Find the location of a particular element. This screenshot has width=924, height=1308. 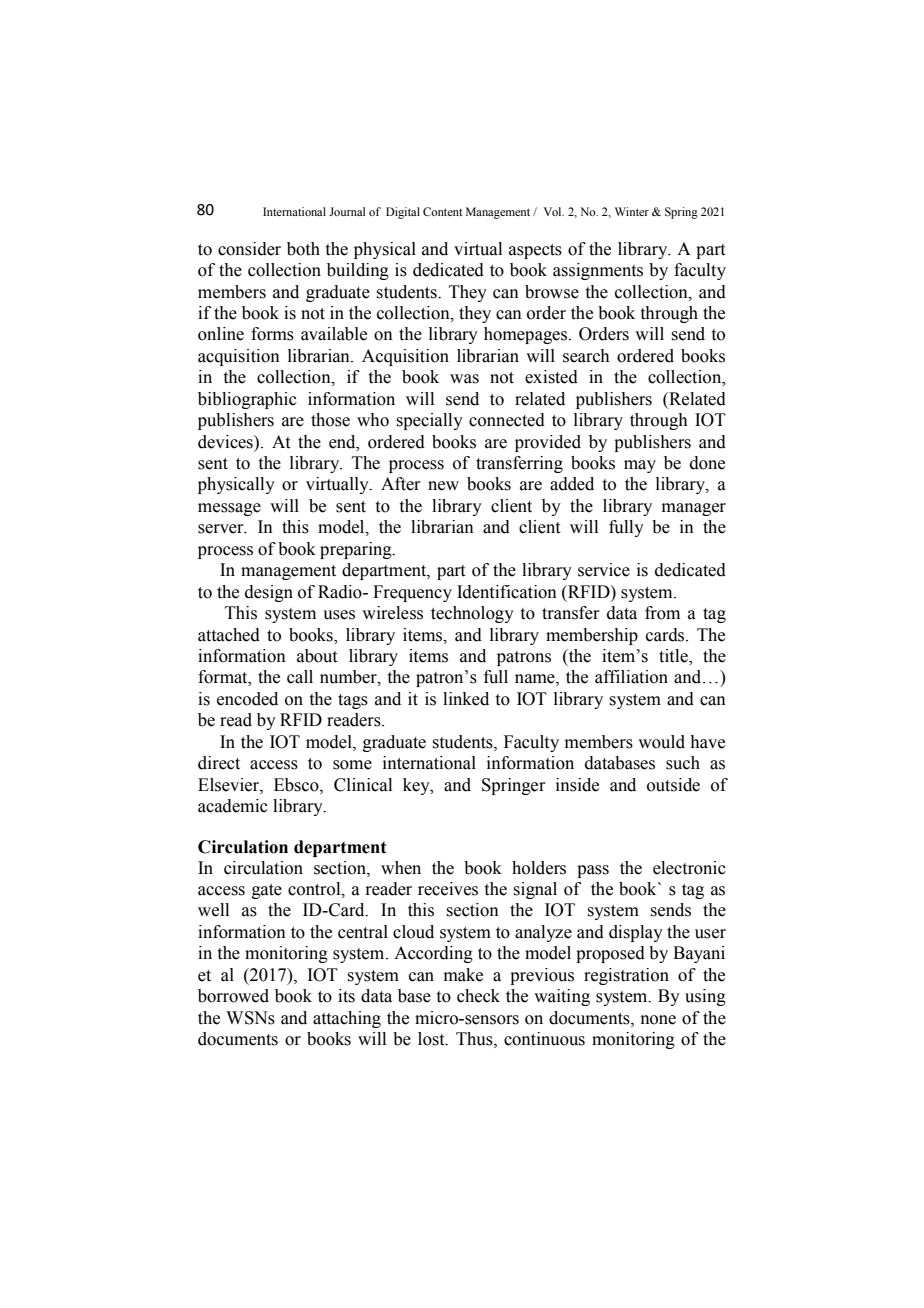

new is located at coordinates (443, 486).
